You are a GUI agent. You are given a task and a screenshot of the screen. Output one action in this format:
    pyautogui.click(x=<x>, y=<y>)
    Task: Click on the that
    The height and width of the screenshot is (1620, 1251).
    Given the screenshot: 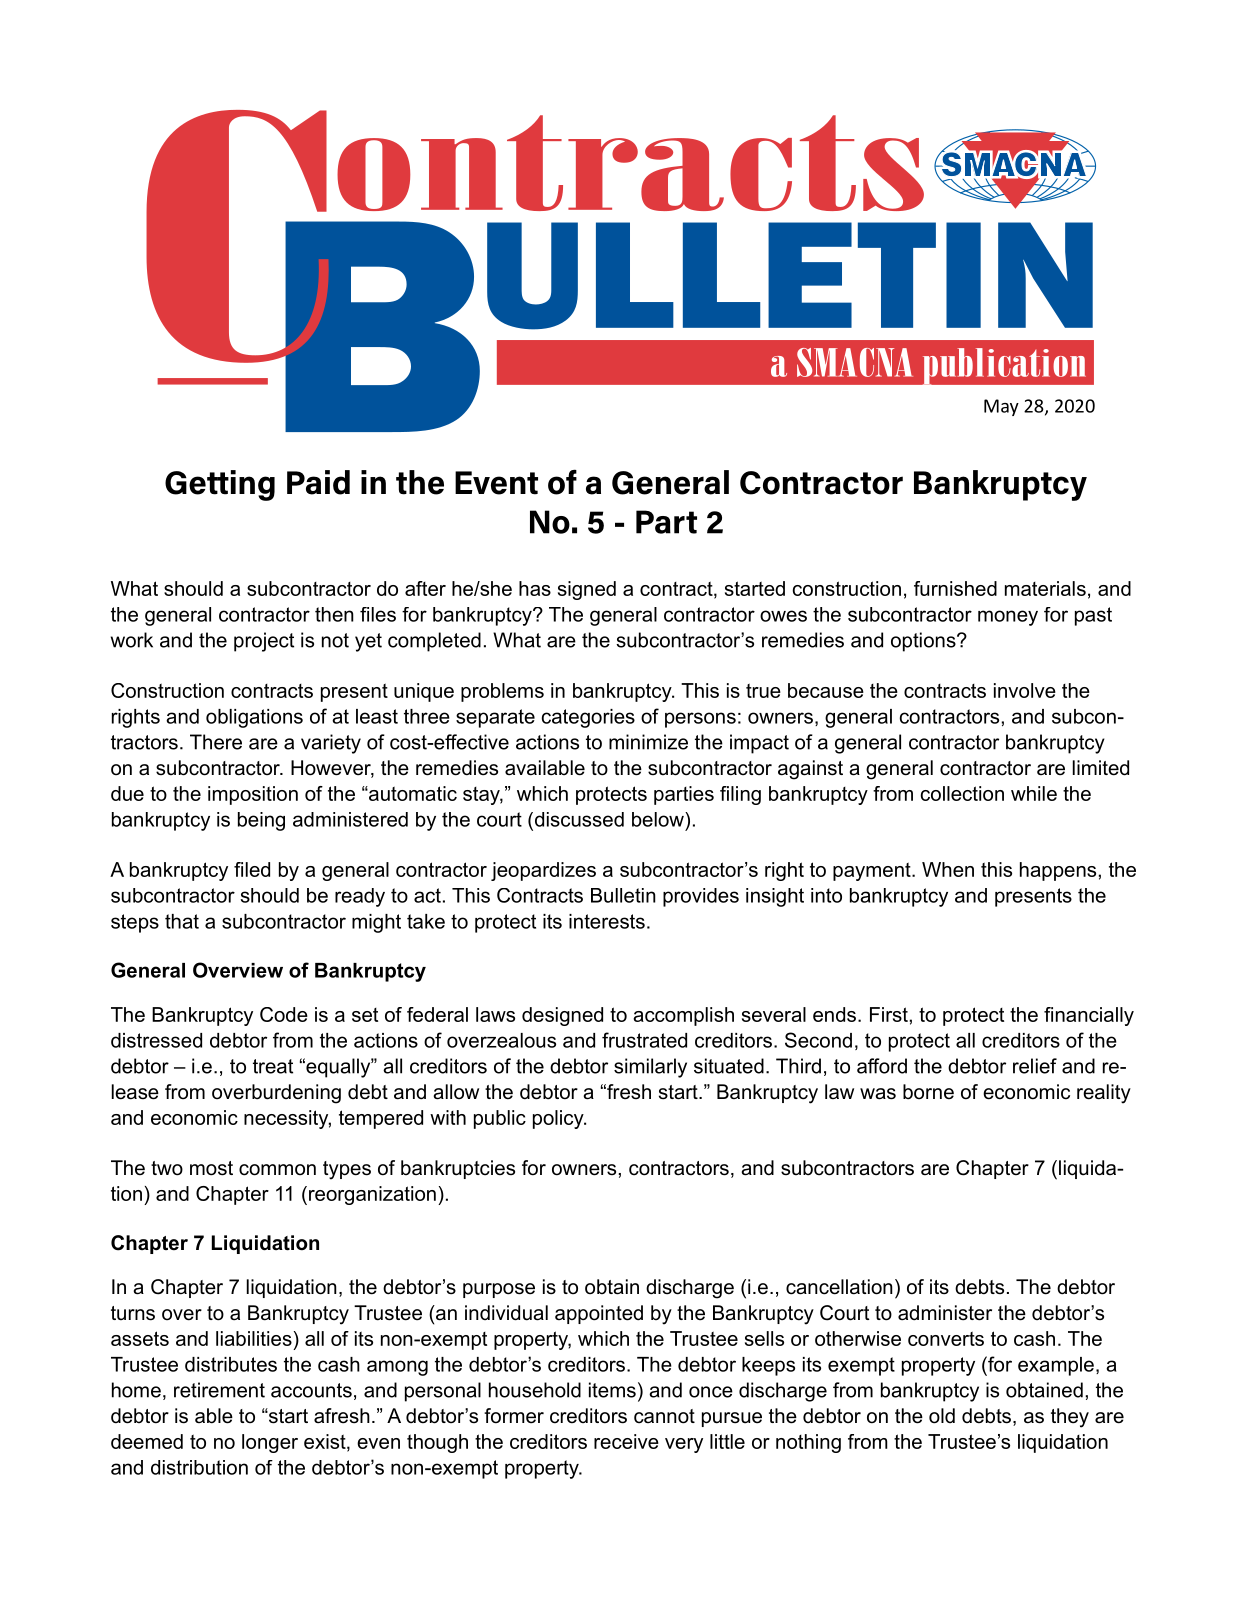 What is the action you would take?
    pyautogui.click(x=182, y=921)
